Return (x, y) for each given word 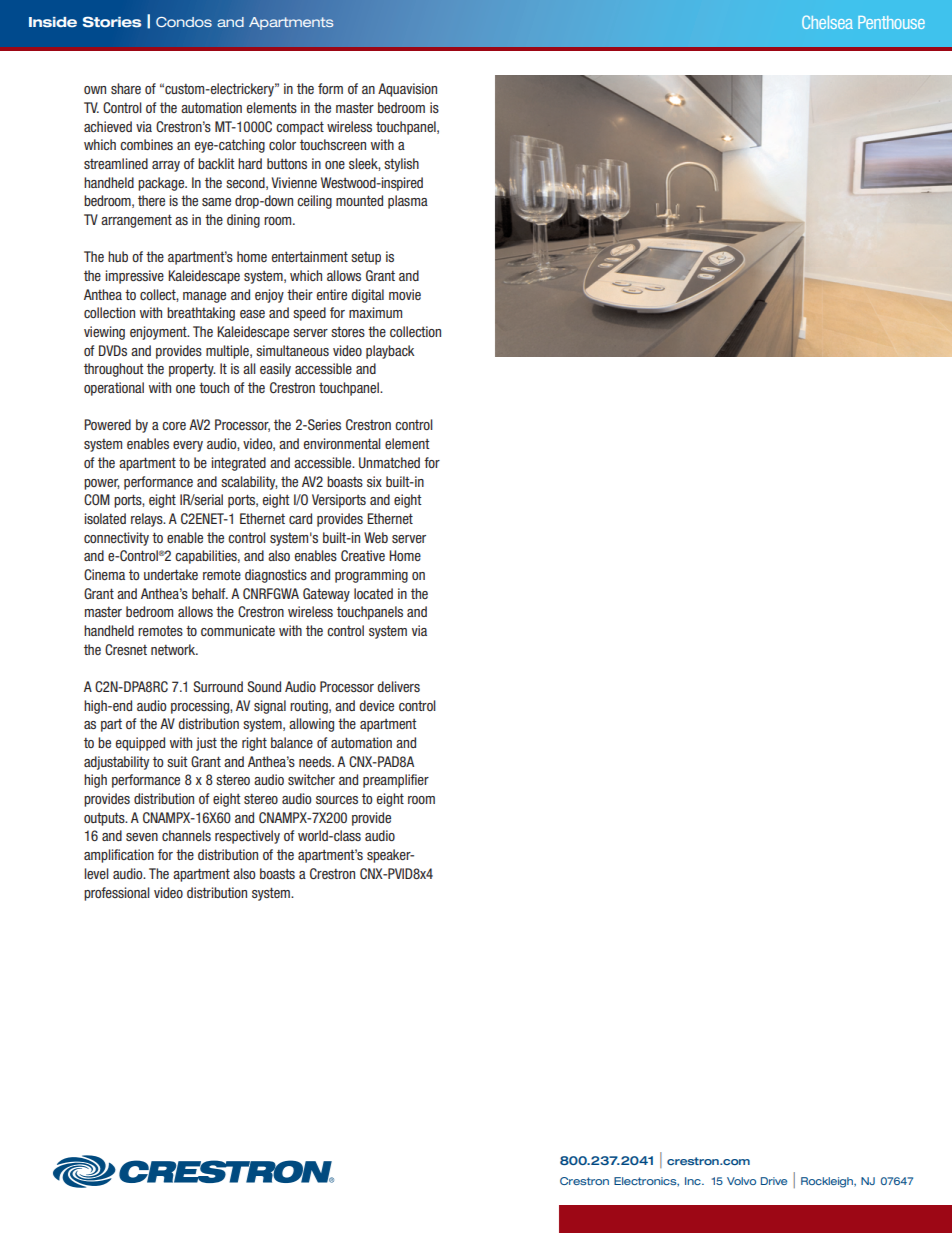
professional (117, 894)
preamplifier (396, 781)
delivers (398, 686)
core (174, 426)
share (126, 88)
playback (390, 352)
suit (177, 761)
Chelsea (827, 22)
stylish (401, 165)
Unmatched (389, 462)
